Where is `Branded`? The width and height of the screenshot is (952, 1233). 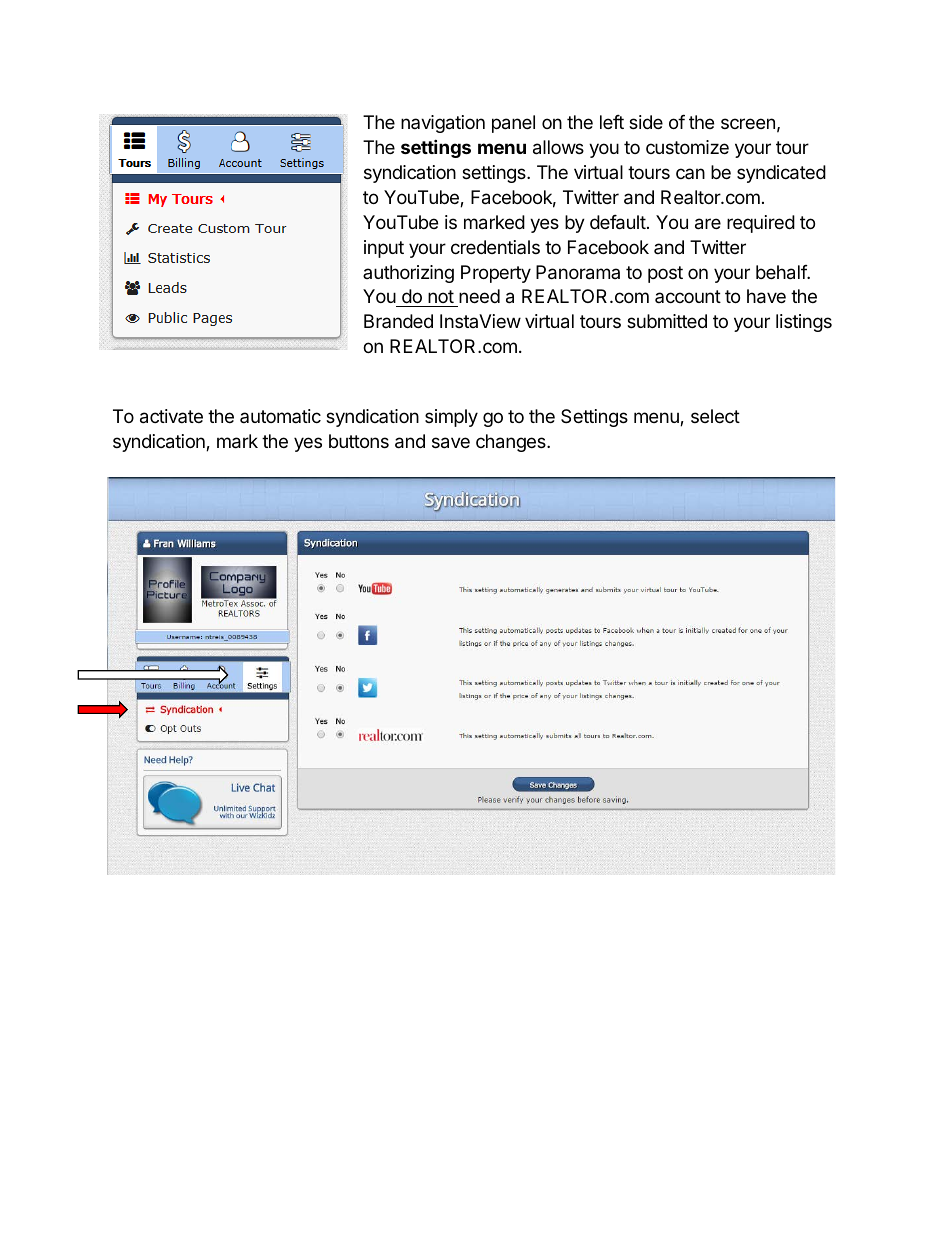
Branded is located at coordinates (398, 321).
